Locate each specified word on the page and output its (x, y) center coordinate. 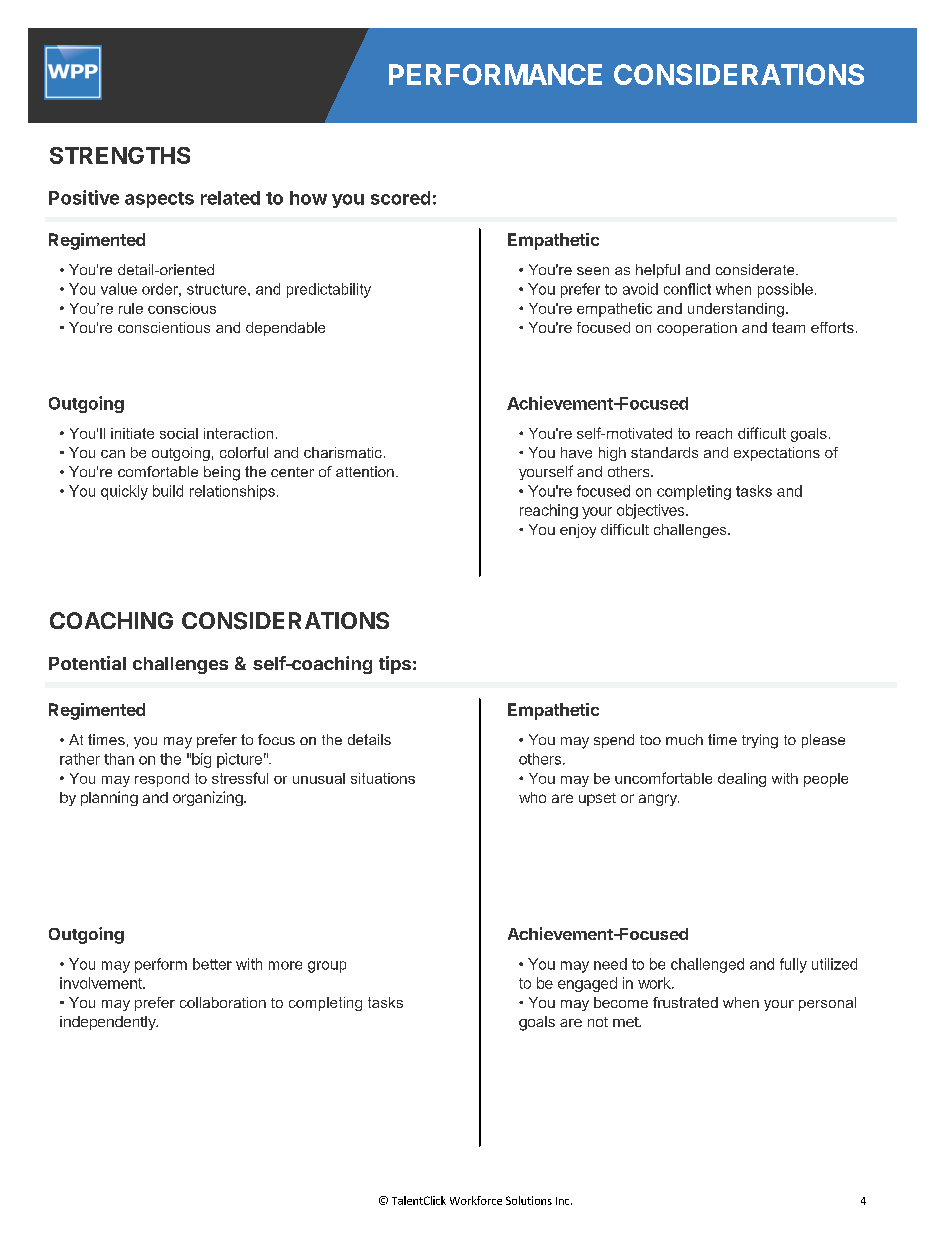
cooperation (697, 329)
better (212, 964)
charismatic (343, 452)
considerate (756, 269)
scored (400, 198)
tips (395, 665)
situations (383, 778)
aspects (159, 200)
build (168, 491)
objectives (652, 511)
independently (109, 1023)
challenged (707, 965)
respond (162, 780)
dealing (742, 780)
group (327, 967)
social (179, 433)
